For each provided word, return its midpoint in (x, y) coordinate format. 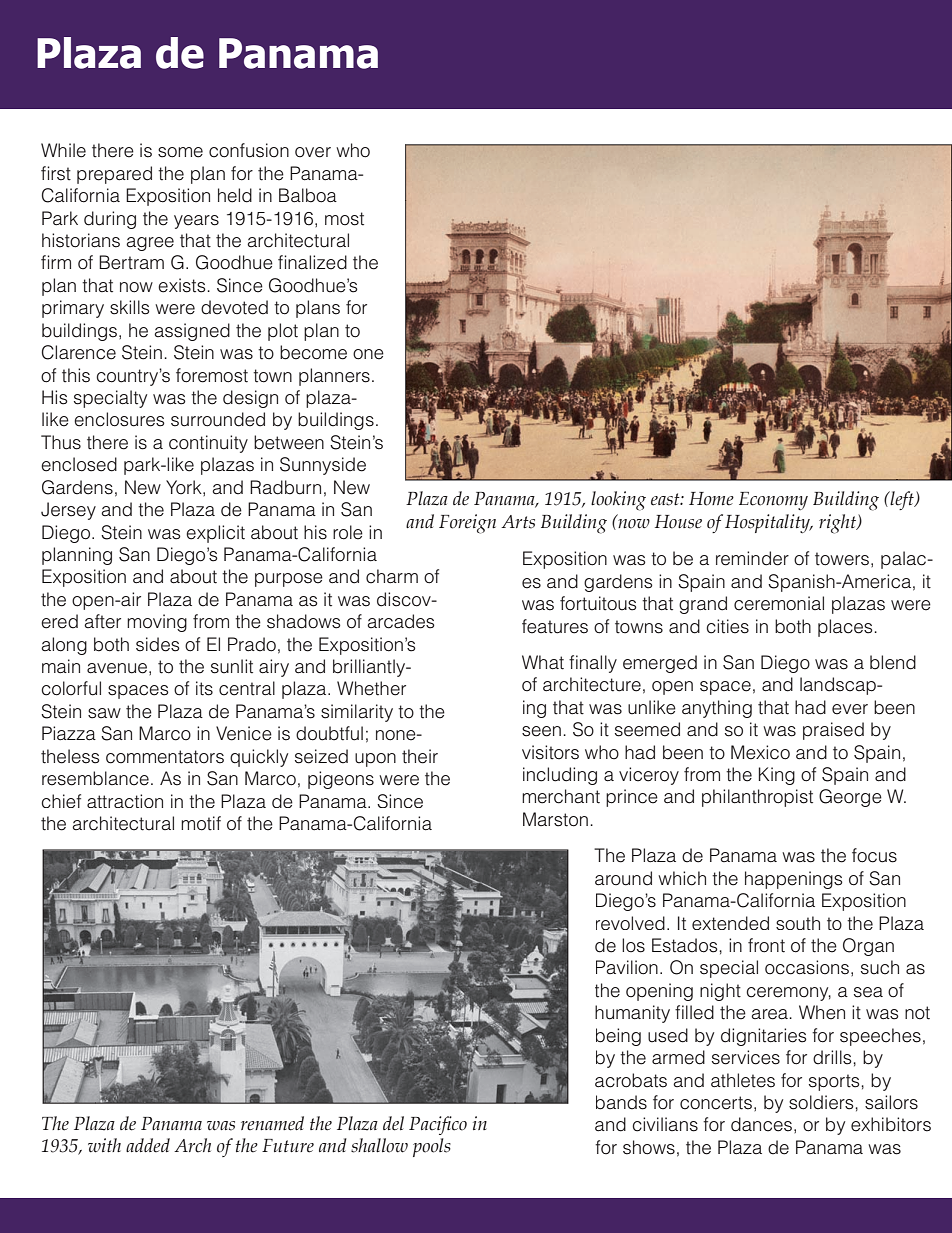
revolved (630, 923)
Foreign (467, 524)
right (838, 524)
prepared (114, 175)
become (313, 352)
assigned (192, 332)
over (313, 152)
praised (833, 731)
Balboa (308, 195)
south (798, 923)
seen (541, 731)
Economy (773, 501)
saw (104, 713)
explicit (215, 534)
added (148, 1145)
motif (201, 823)
